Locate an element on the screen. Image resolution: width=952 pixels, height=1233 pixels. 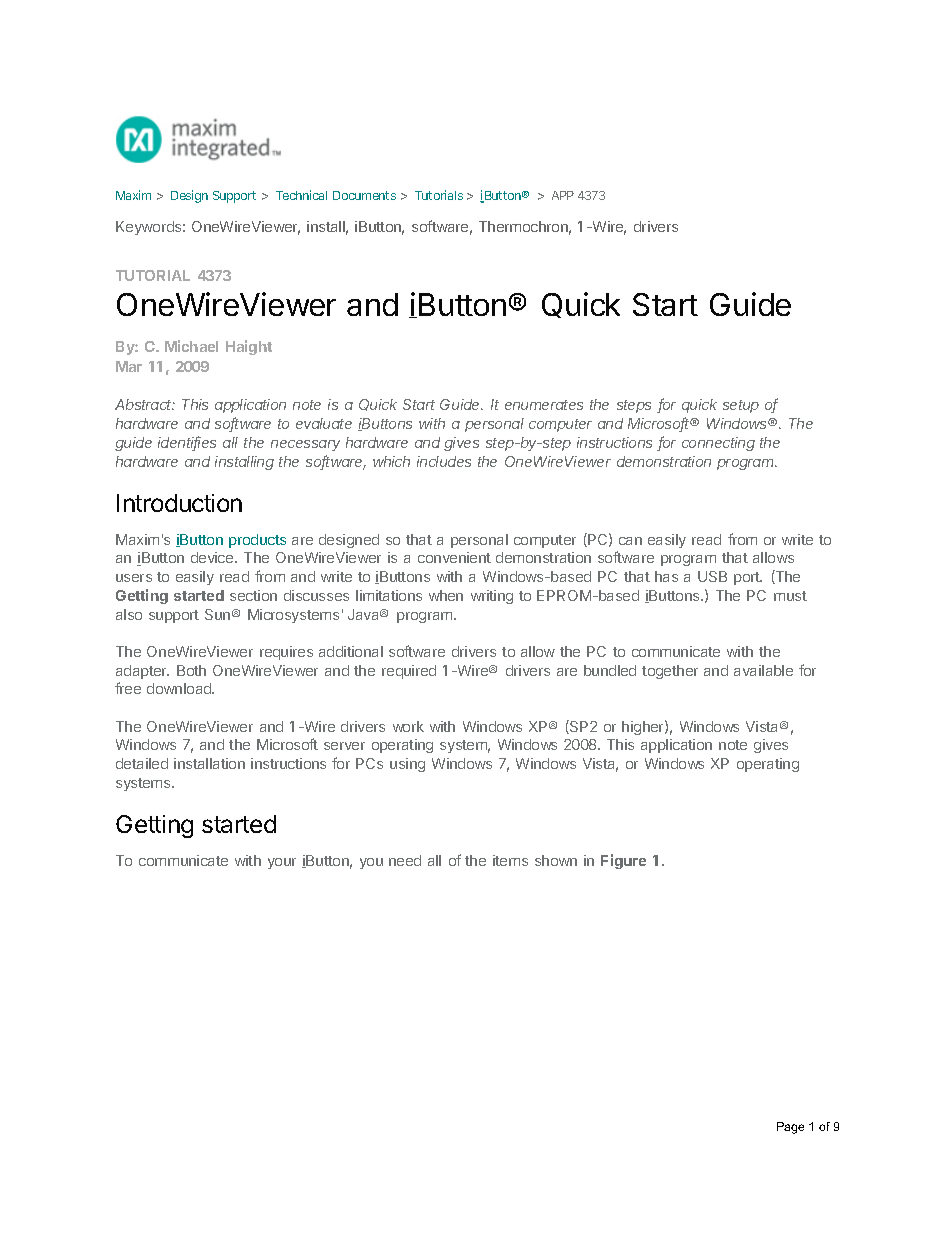
Abstract is located at coordinates (145, 404).
